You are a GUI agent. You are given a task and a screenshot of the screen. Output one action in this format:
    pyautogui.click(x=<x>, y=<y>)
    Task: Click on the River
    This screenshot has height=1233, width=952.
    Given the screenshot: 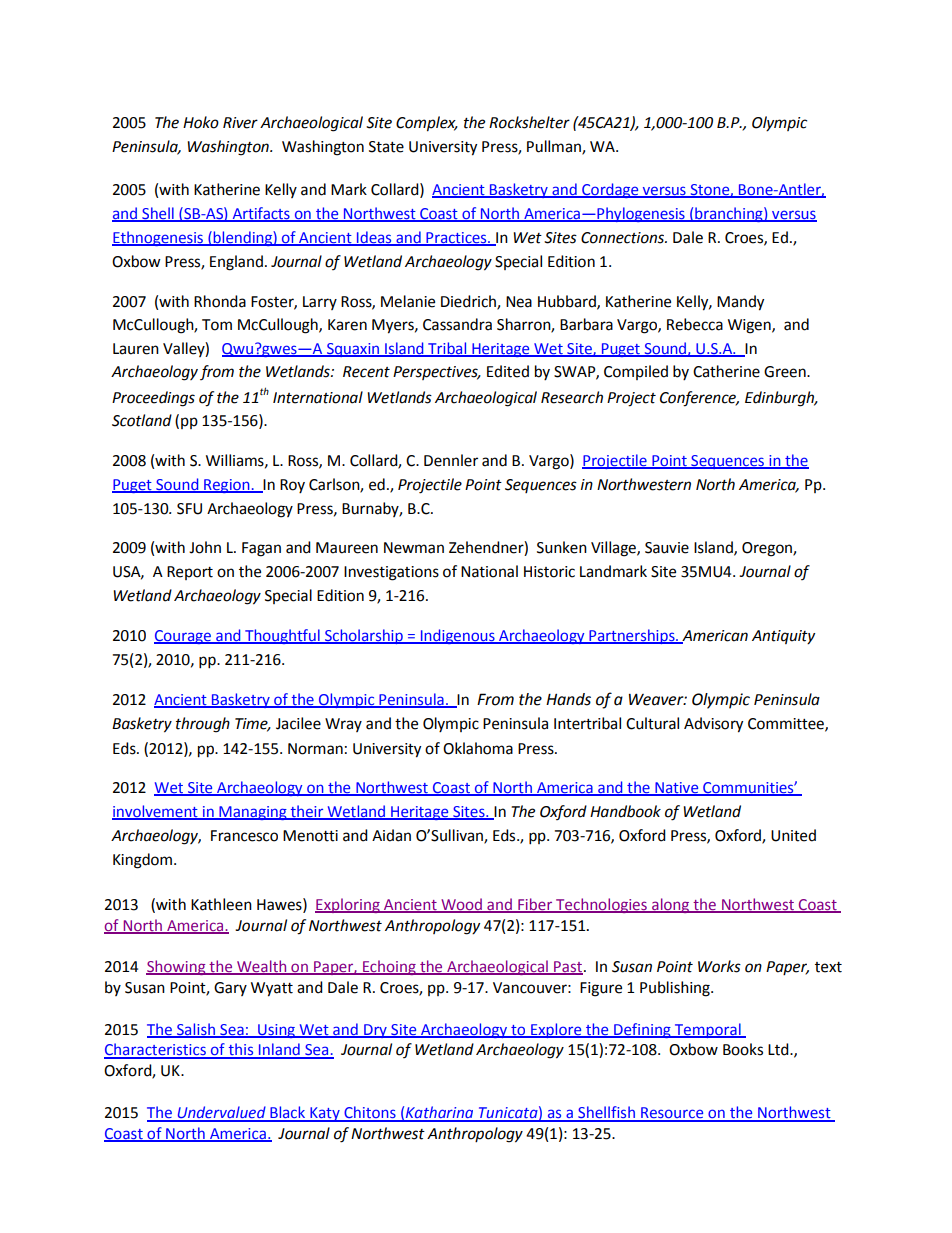 What is the action you would take?
    pyautogui.click(x=240, y=123)
